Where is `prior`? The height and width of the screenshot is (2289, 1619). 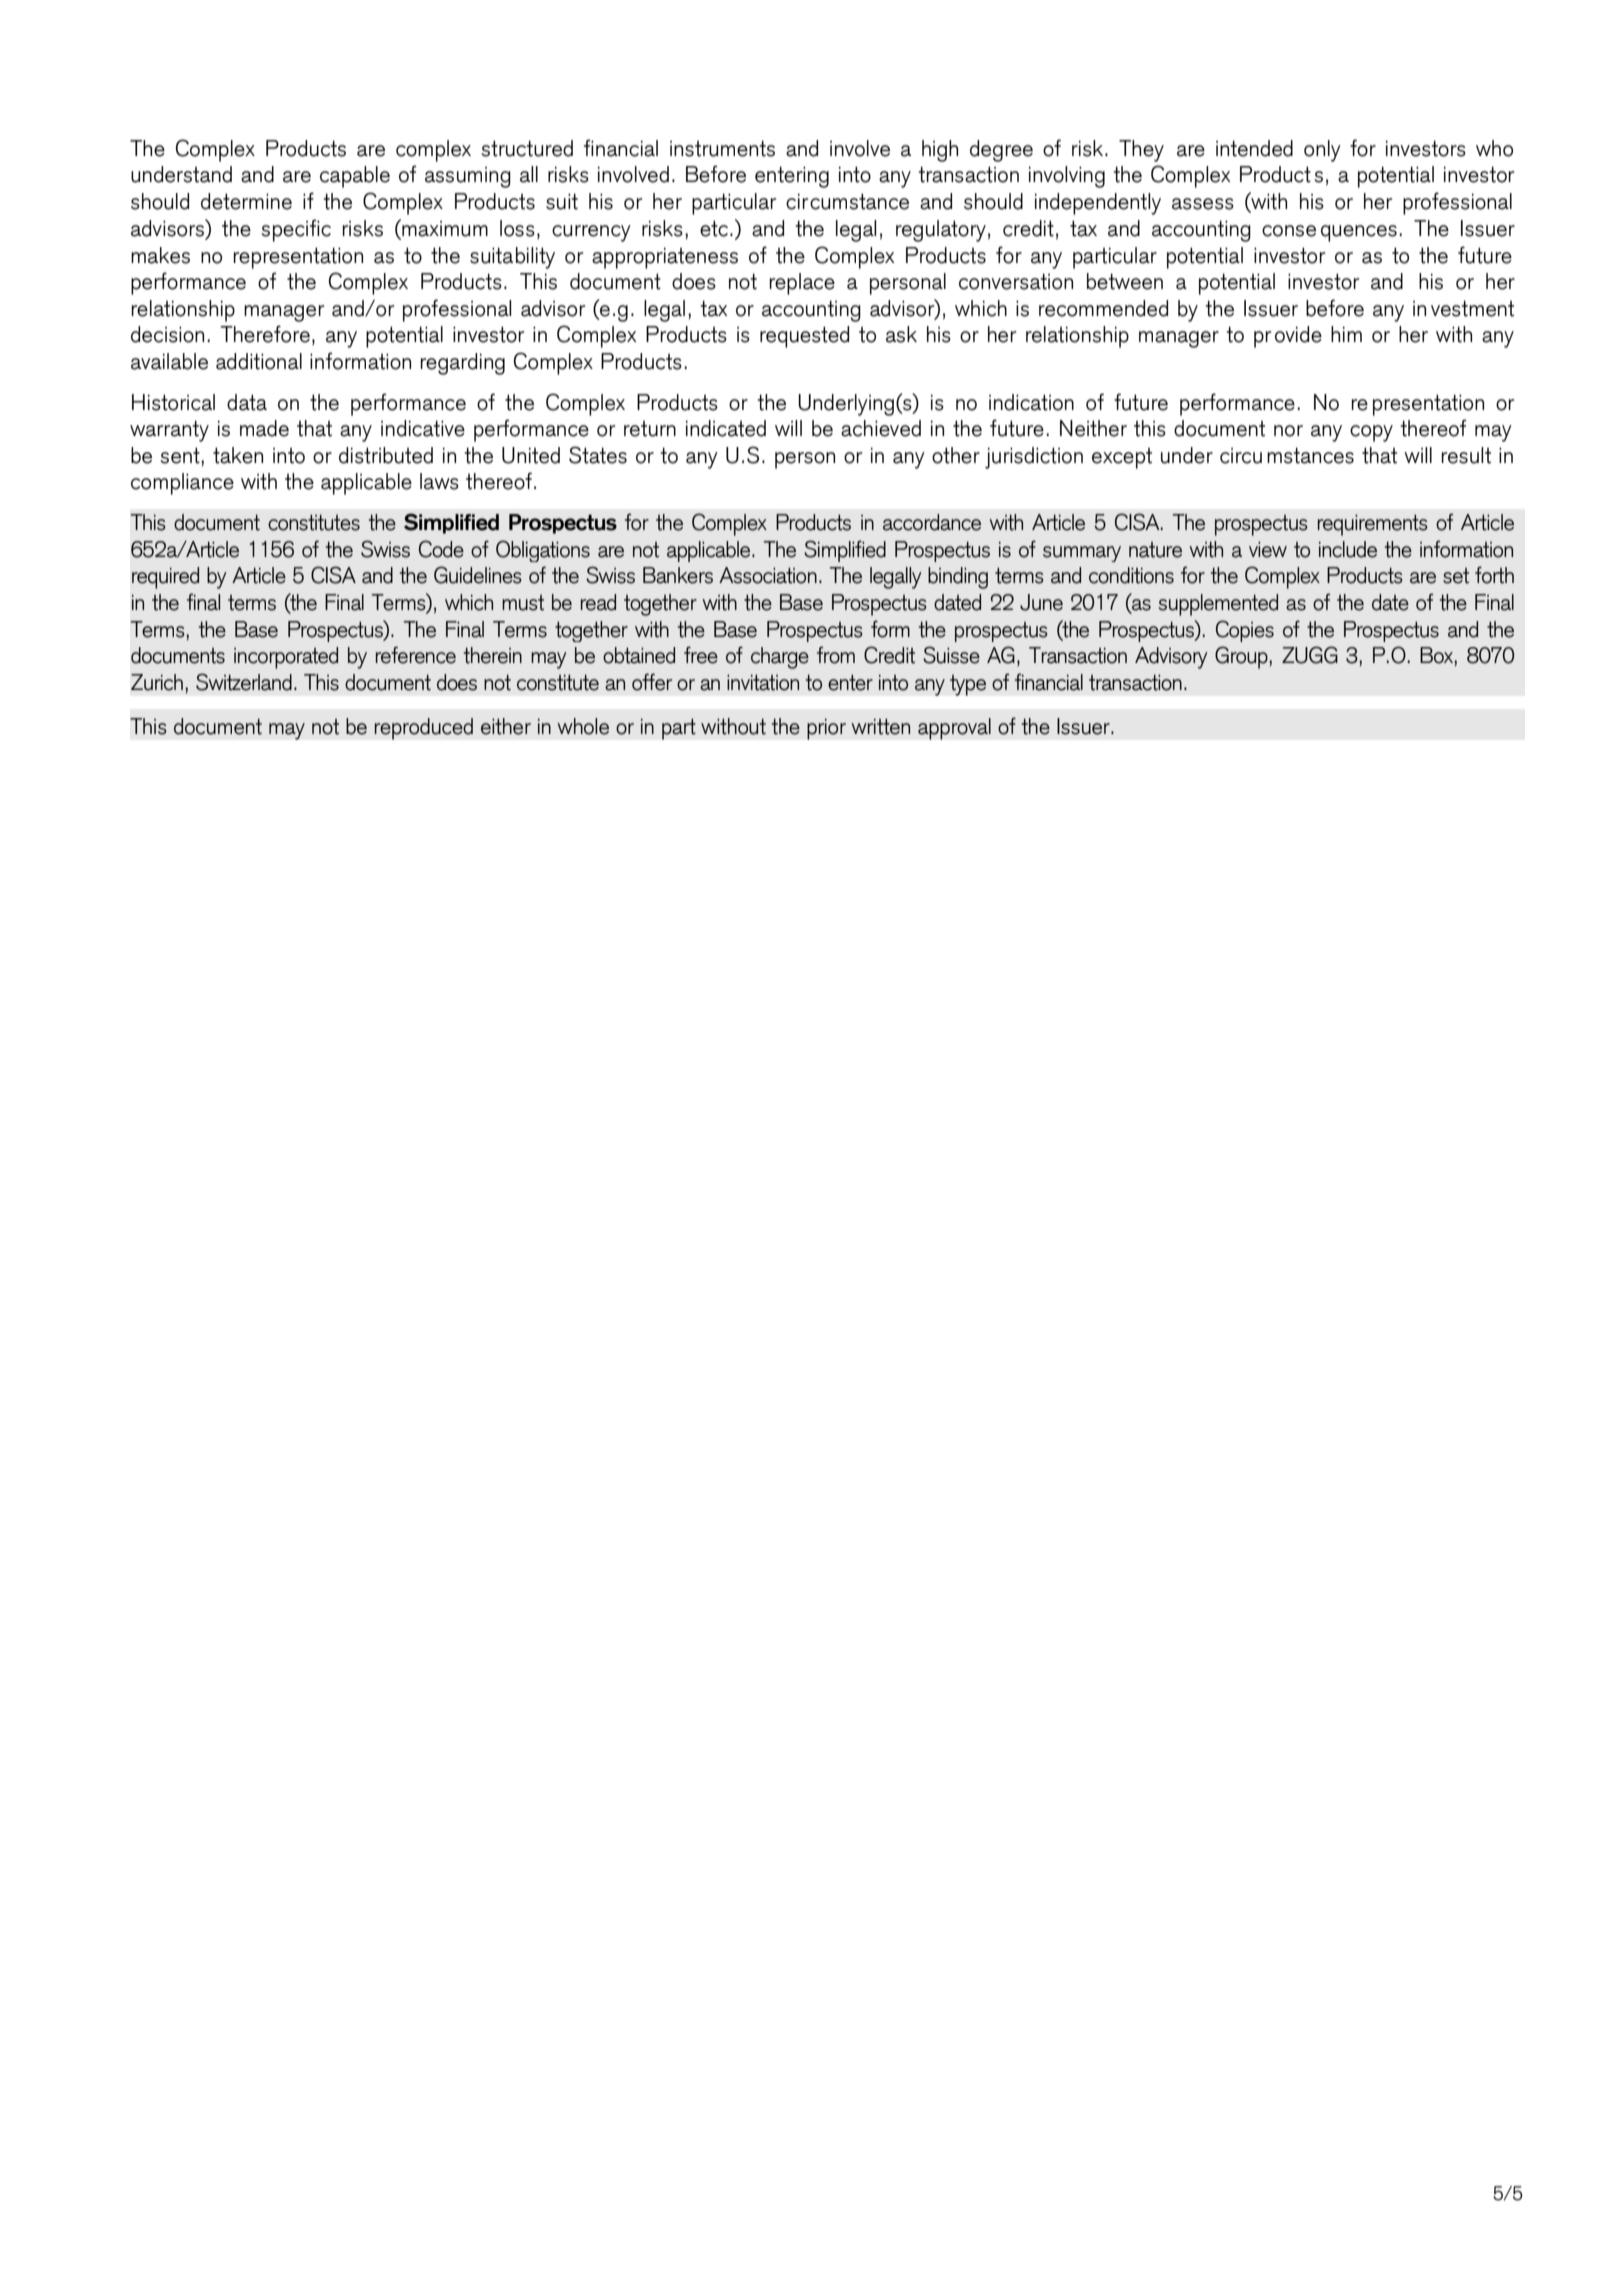 prior is located at coordinates (826, 729).
